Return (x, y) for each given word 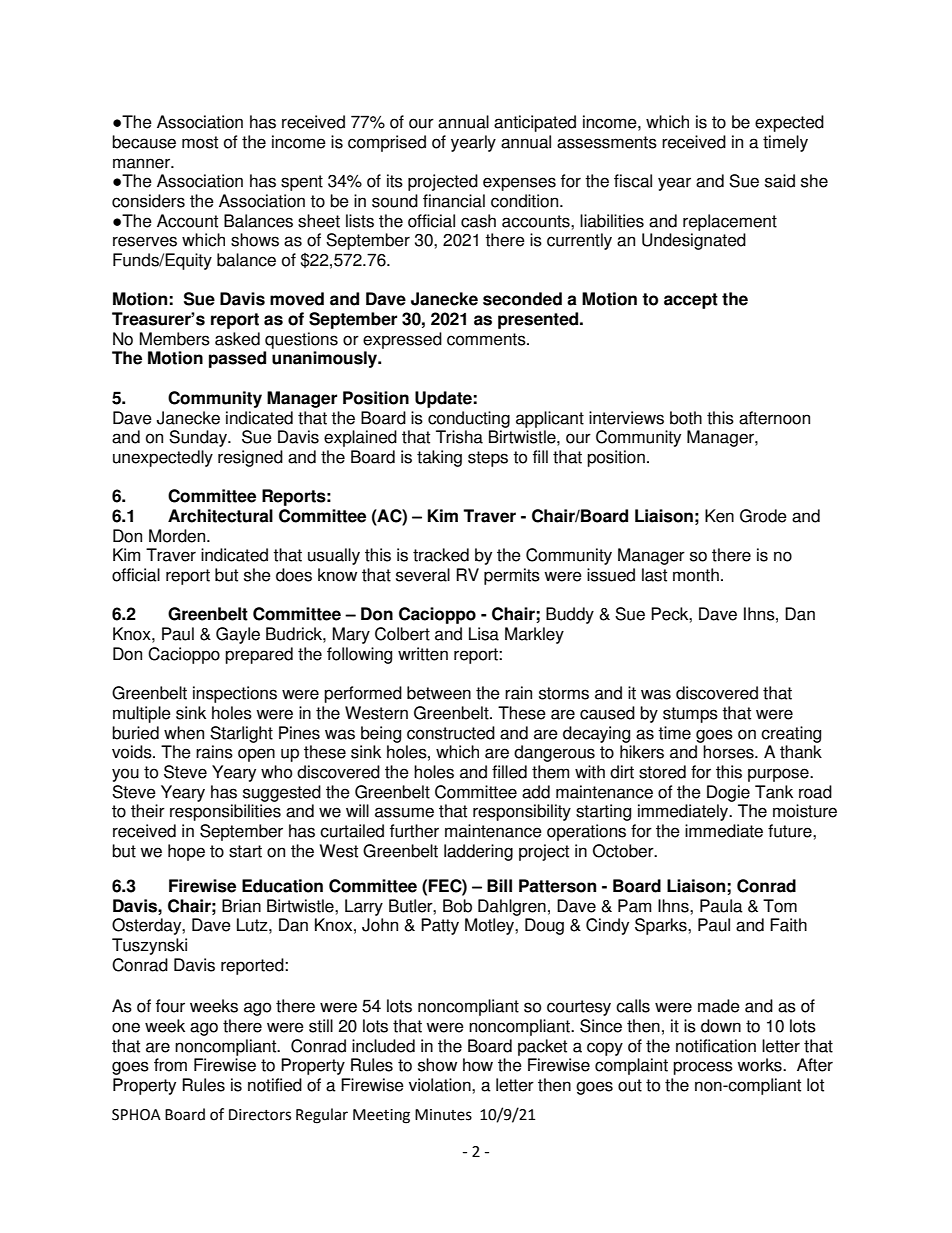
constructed (451, 733)
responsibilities (225, 812)
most (200, 142)
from (170, 1065)
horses (729, 752)
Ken (719, 516)
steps (488, 459)
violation (441, 1085)
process (703, 1068)
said (780, 181)
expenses (519, 184)
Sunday (199, 438)
